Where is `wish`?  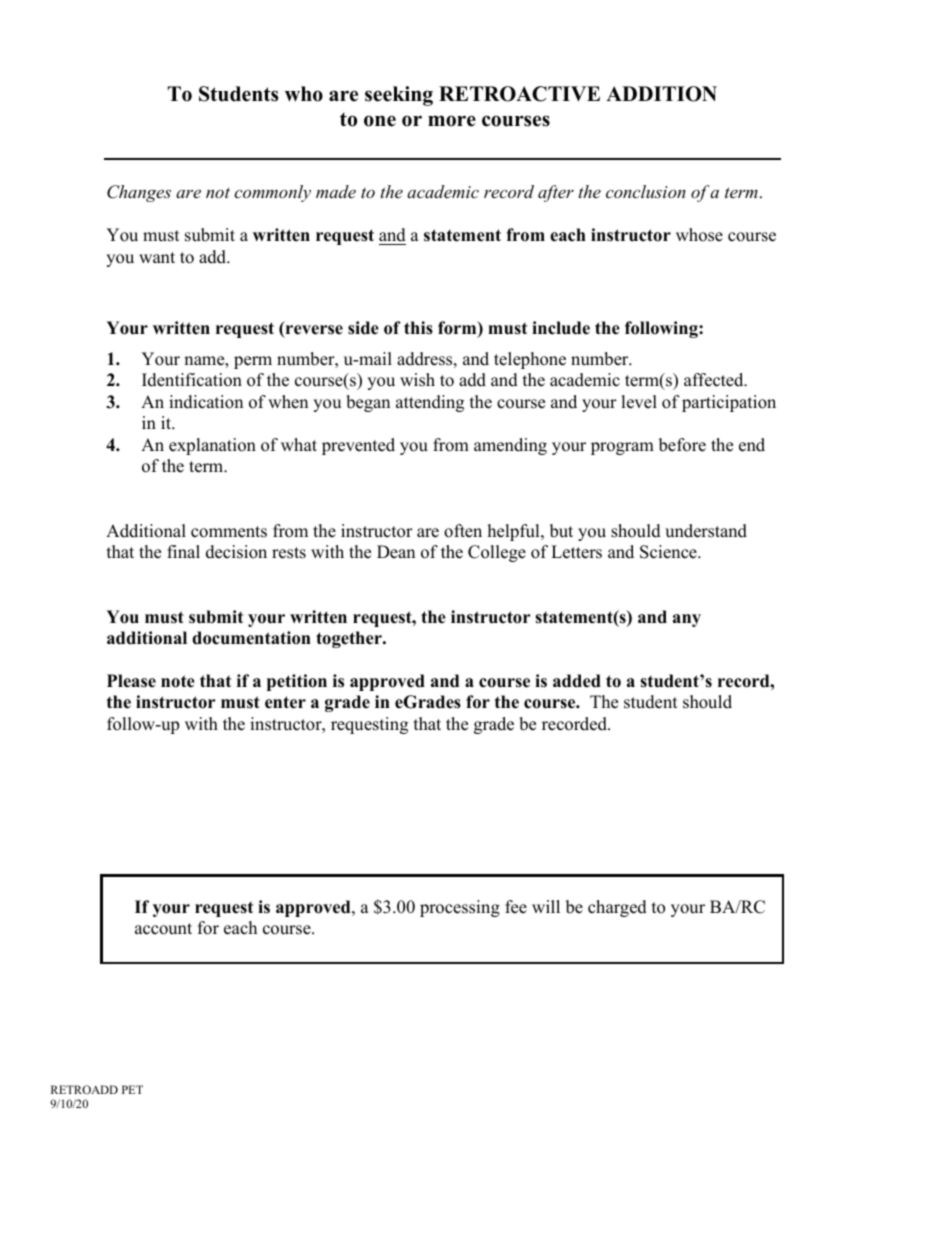
wish is located at coordinates (417, 380).
